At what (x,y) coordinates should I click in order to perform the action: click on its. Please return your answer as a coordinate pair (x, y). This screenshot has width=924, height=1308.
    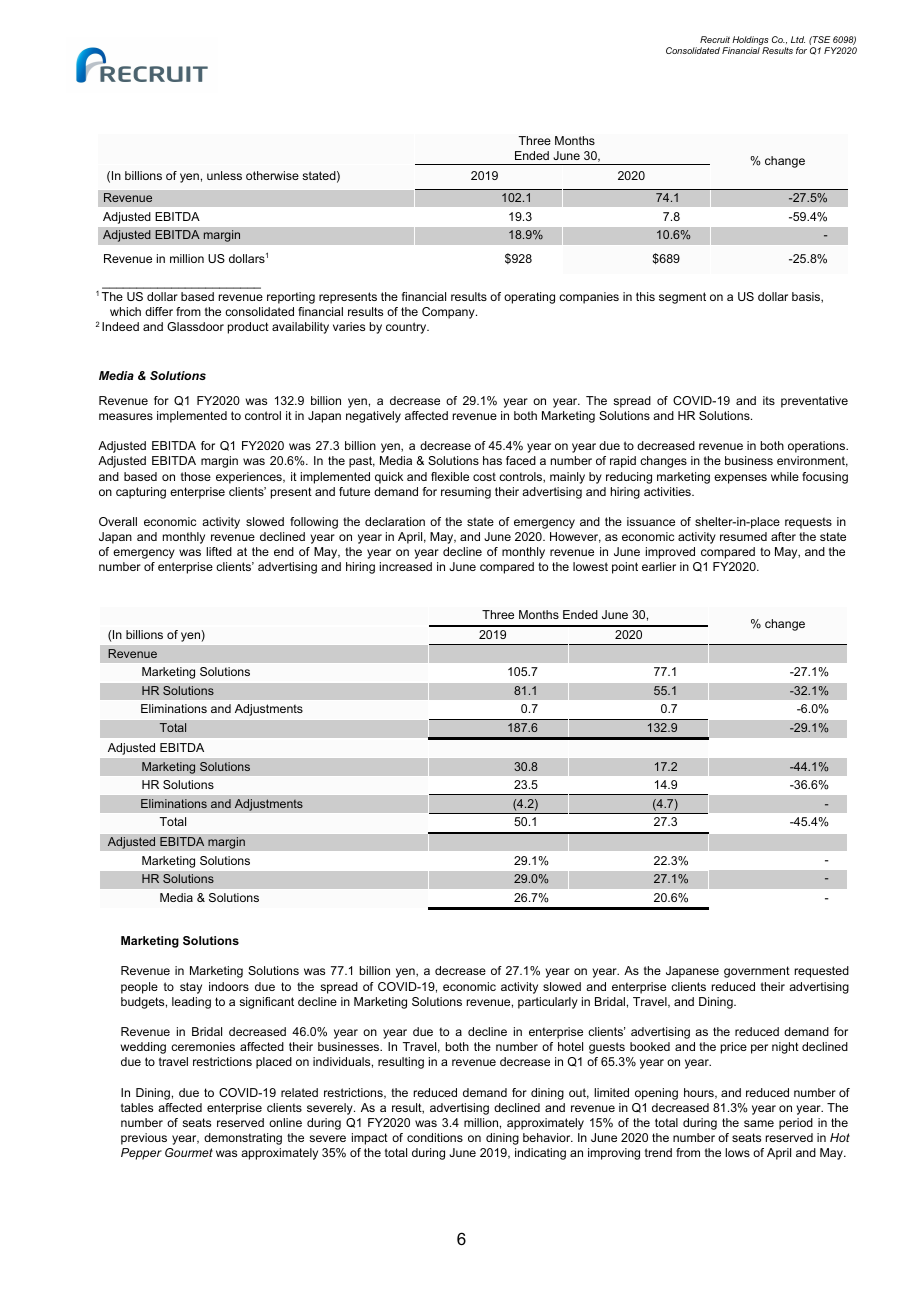
    Looking at the image, I should click on (769, 400).
